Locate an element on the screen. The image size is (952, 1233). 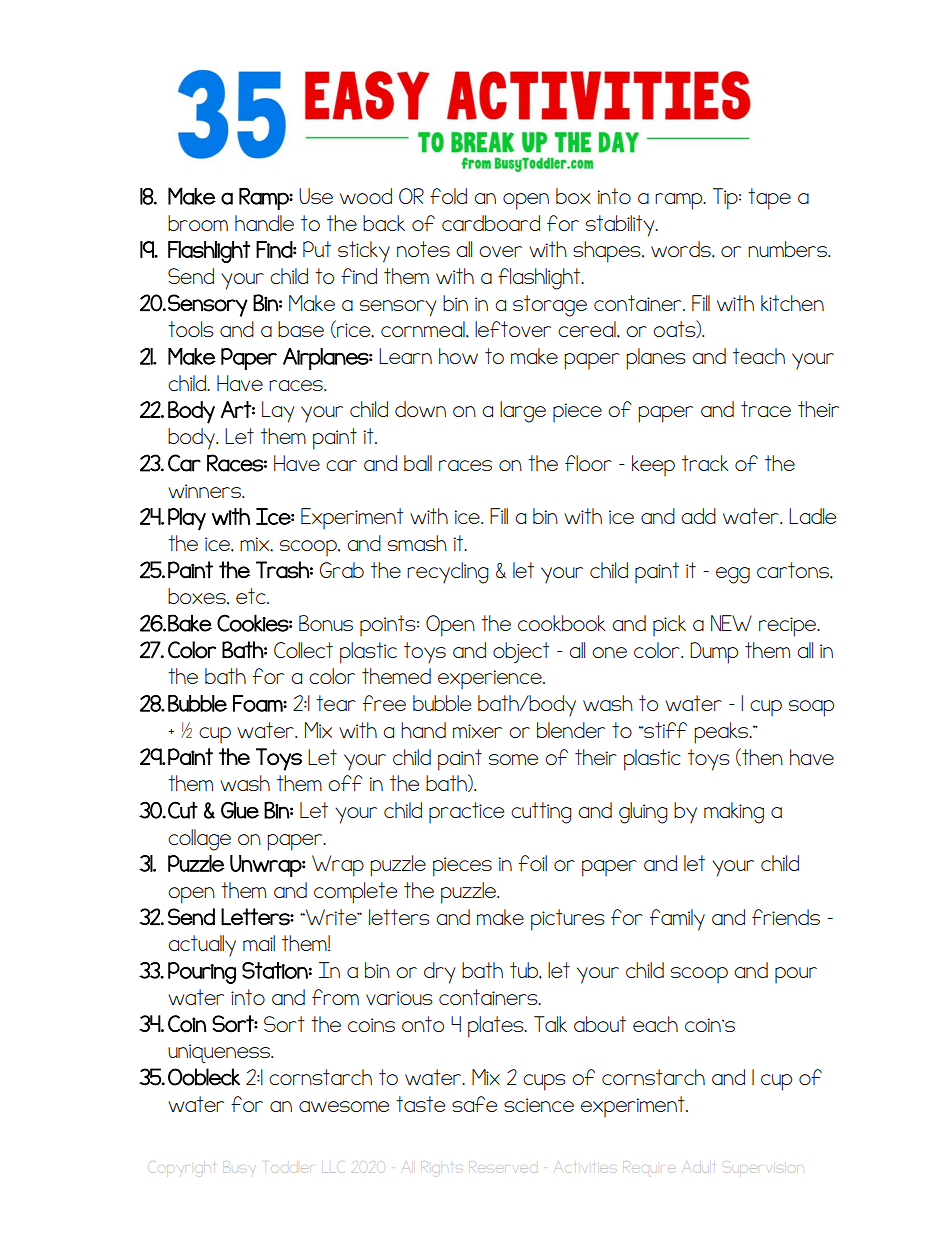
Dump is located at coordinates (714, 653).
